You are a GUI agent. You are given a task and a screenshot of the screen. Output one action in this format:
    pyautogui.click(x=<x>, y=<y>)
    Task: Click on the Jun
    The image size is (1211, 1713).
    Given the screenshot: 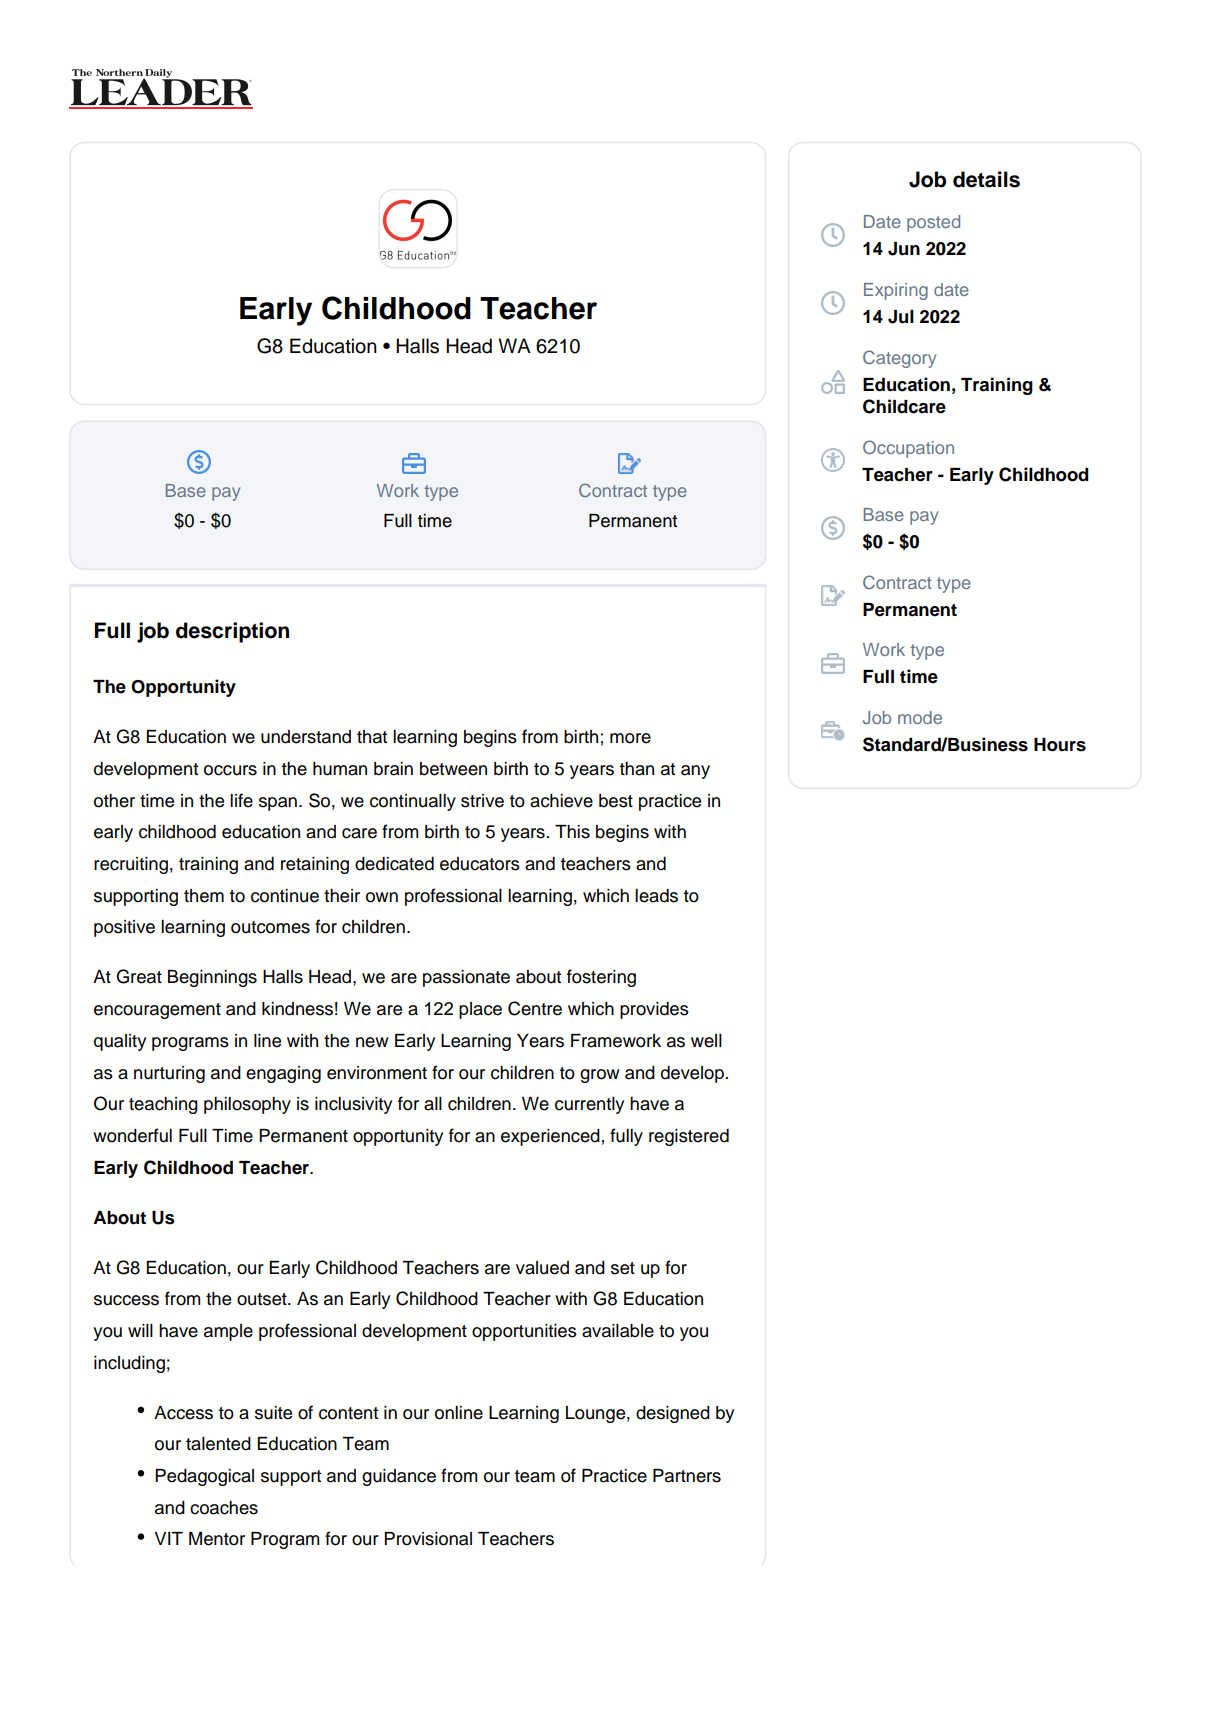 What is the action you would take?
    pyautogui.click(x=904, y=249)
